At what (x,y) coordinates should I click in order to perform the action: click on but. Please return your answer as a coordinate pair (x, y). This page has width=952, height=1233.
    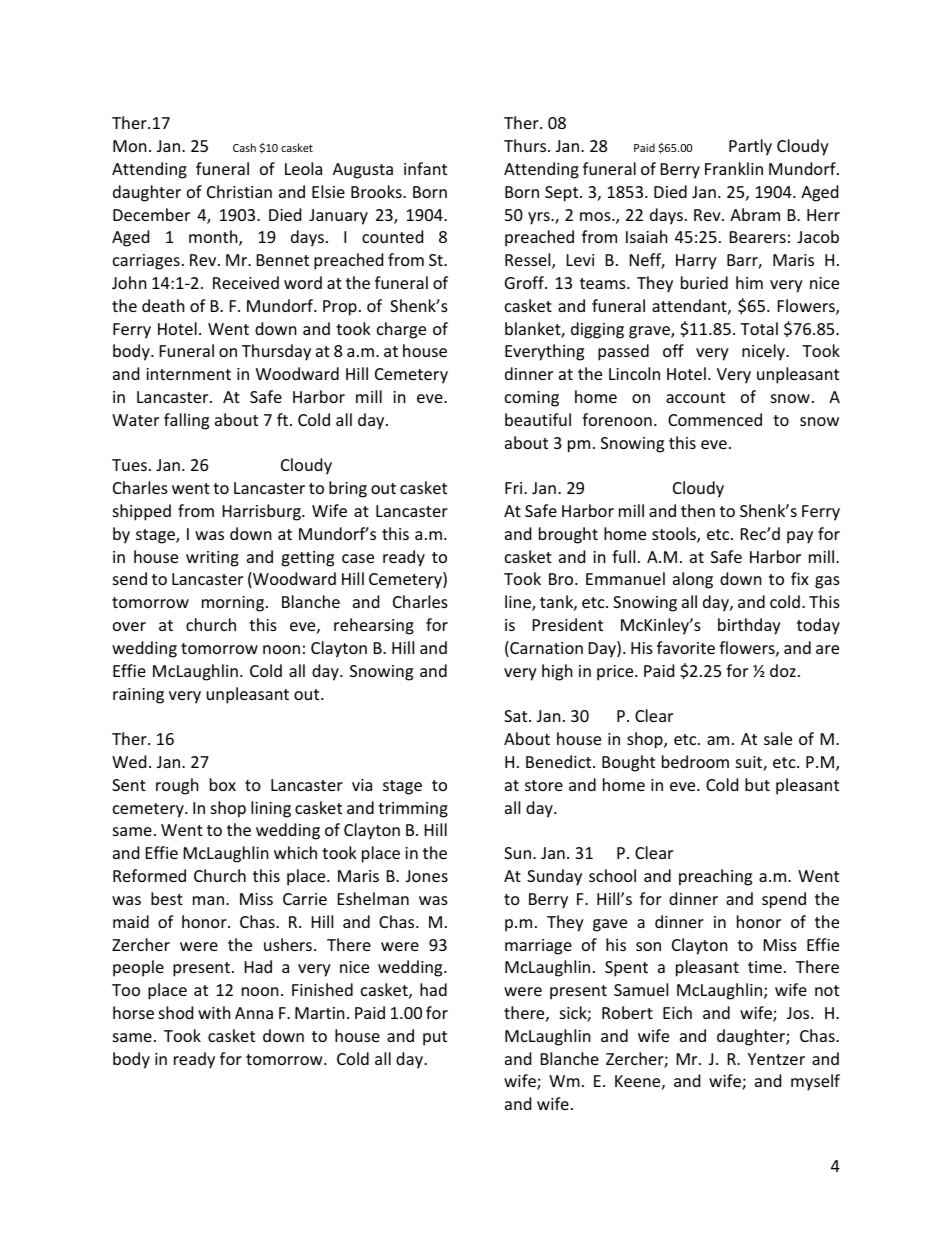
    Looking at the image, I should click on (757, 784).
